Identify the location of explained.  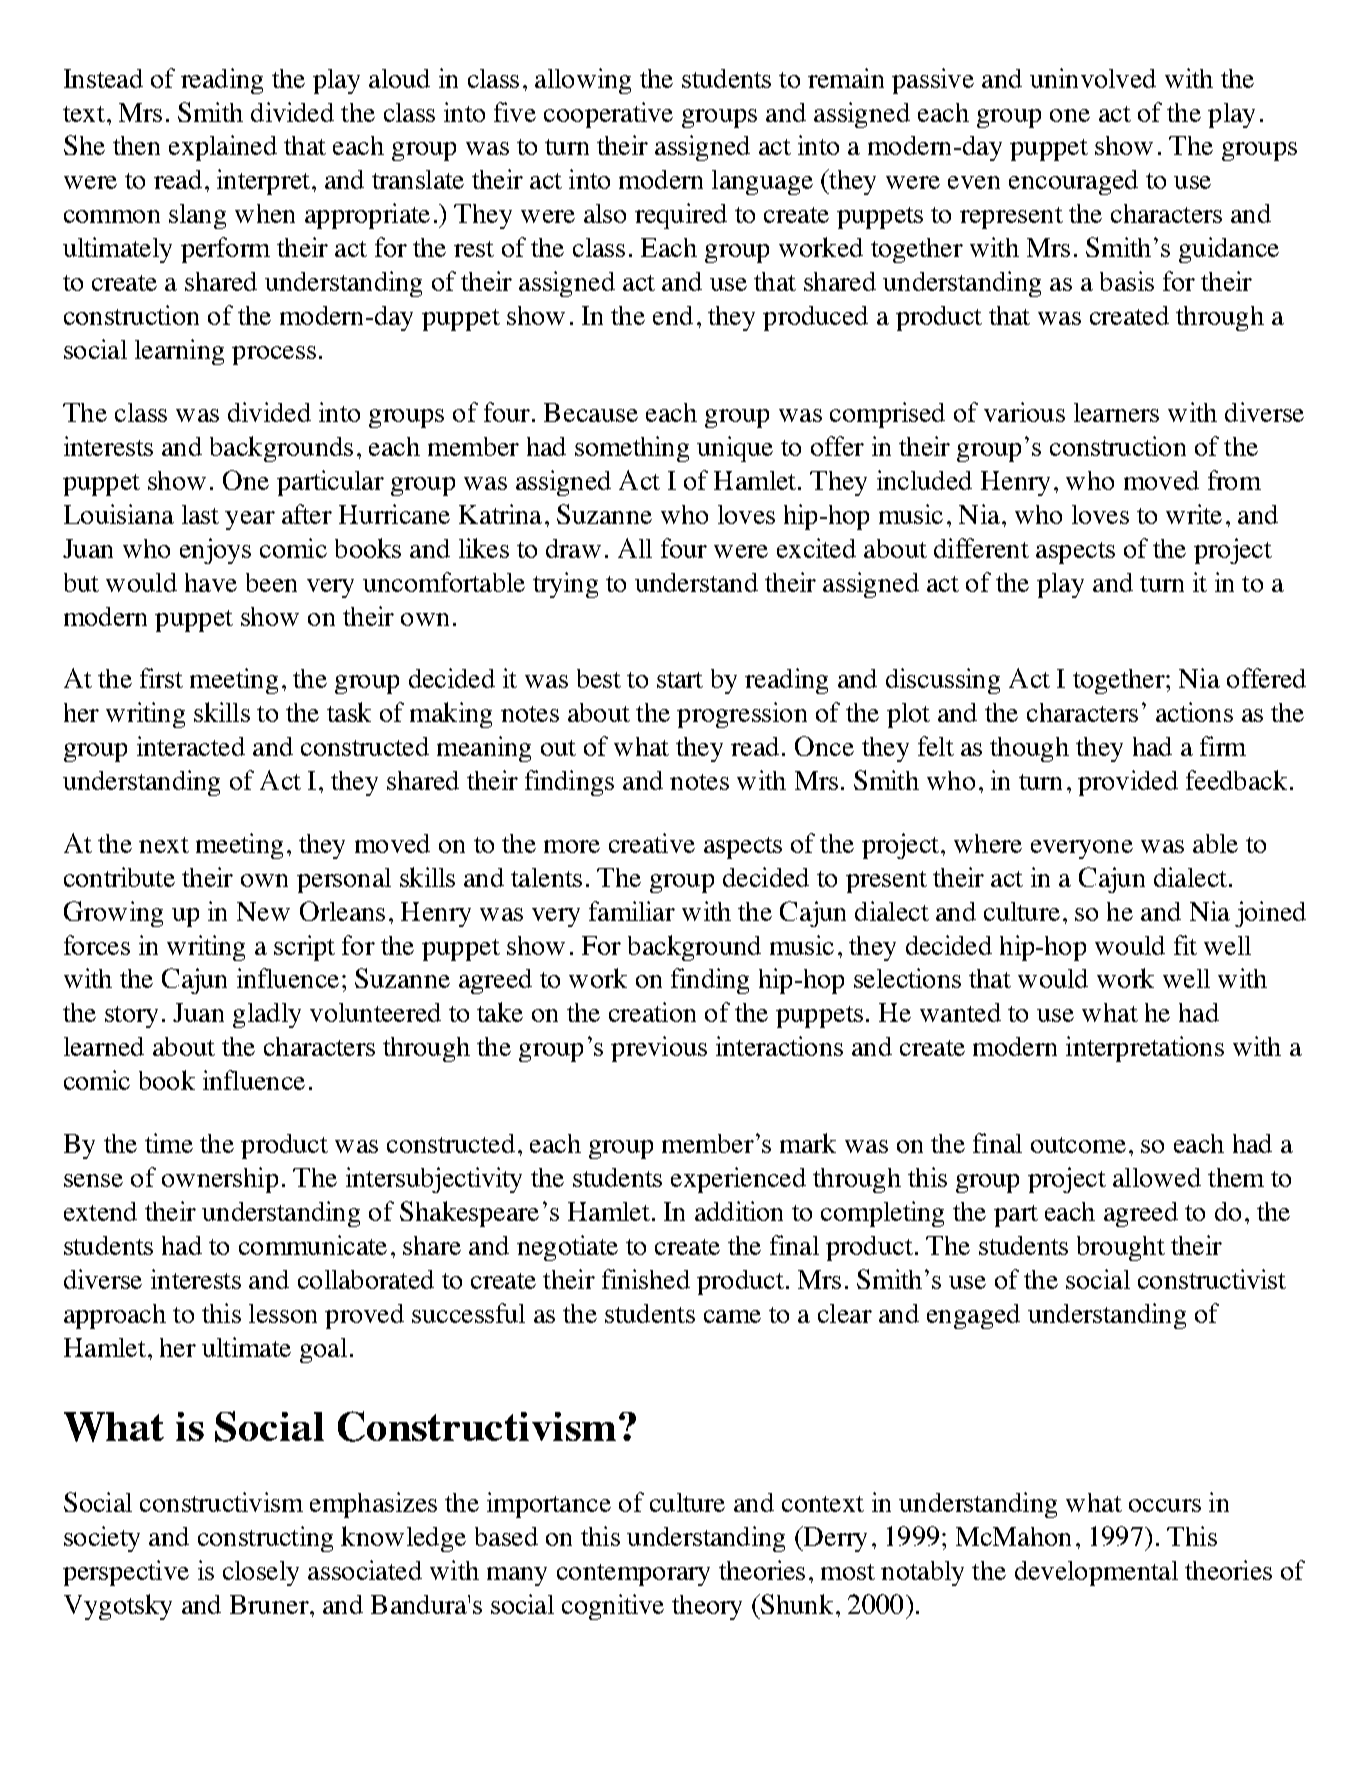
(223, 148).
